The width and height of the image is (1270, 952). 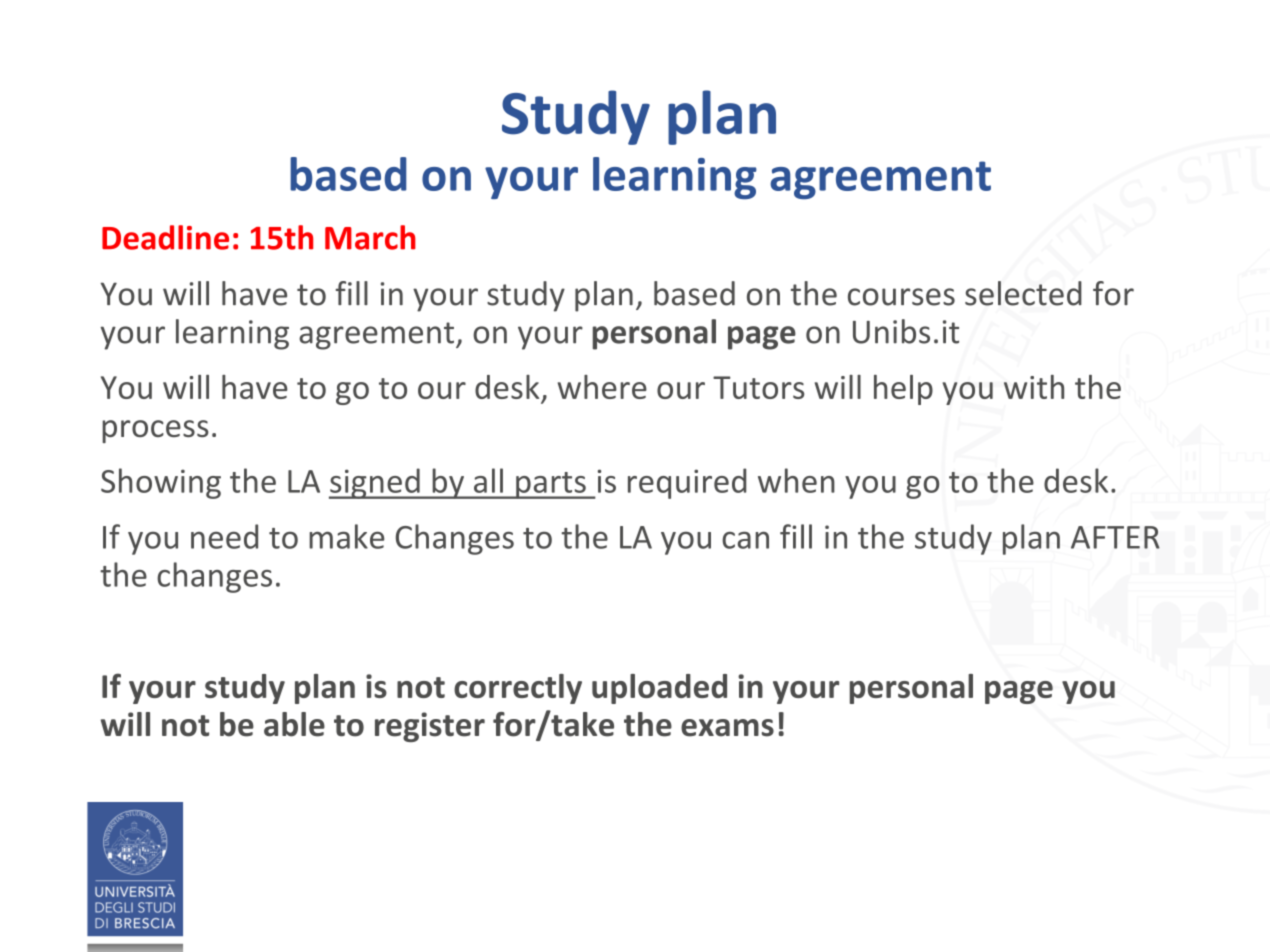 What do you see at coordinates (294, 724) in the image?
I see `able` at bounding box center [294, 724].
